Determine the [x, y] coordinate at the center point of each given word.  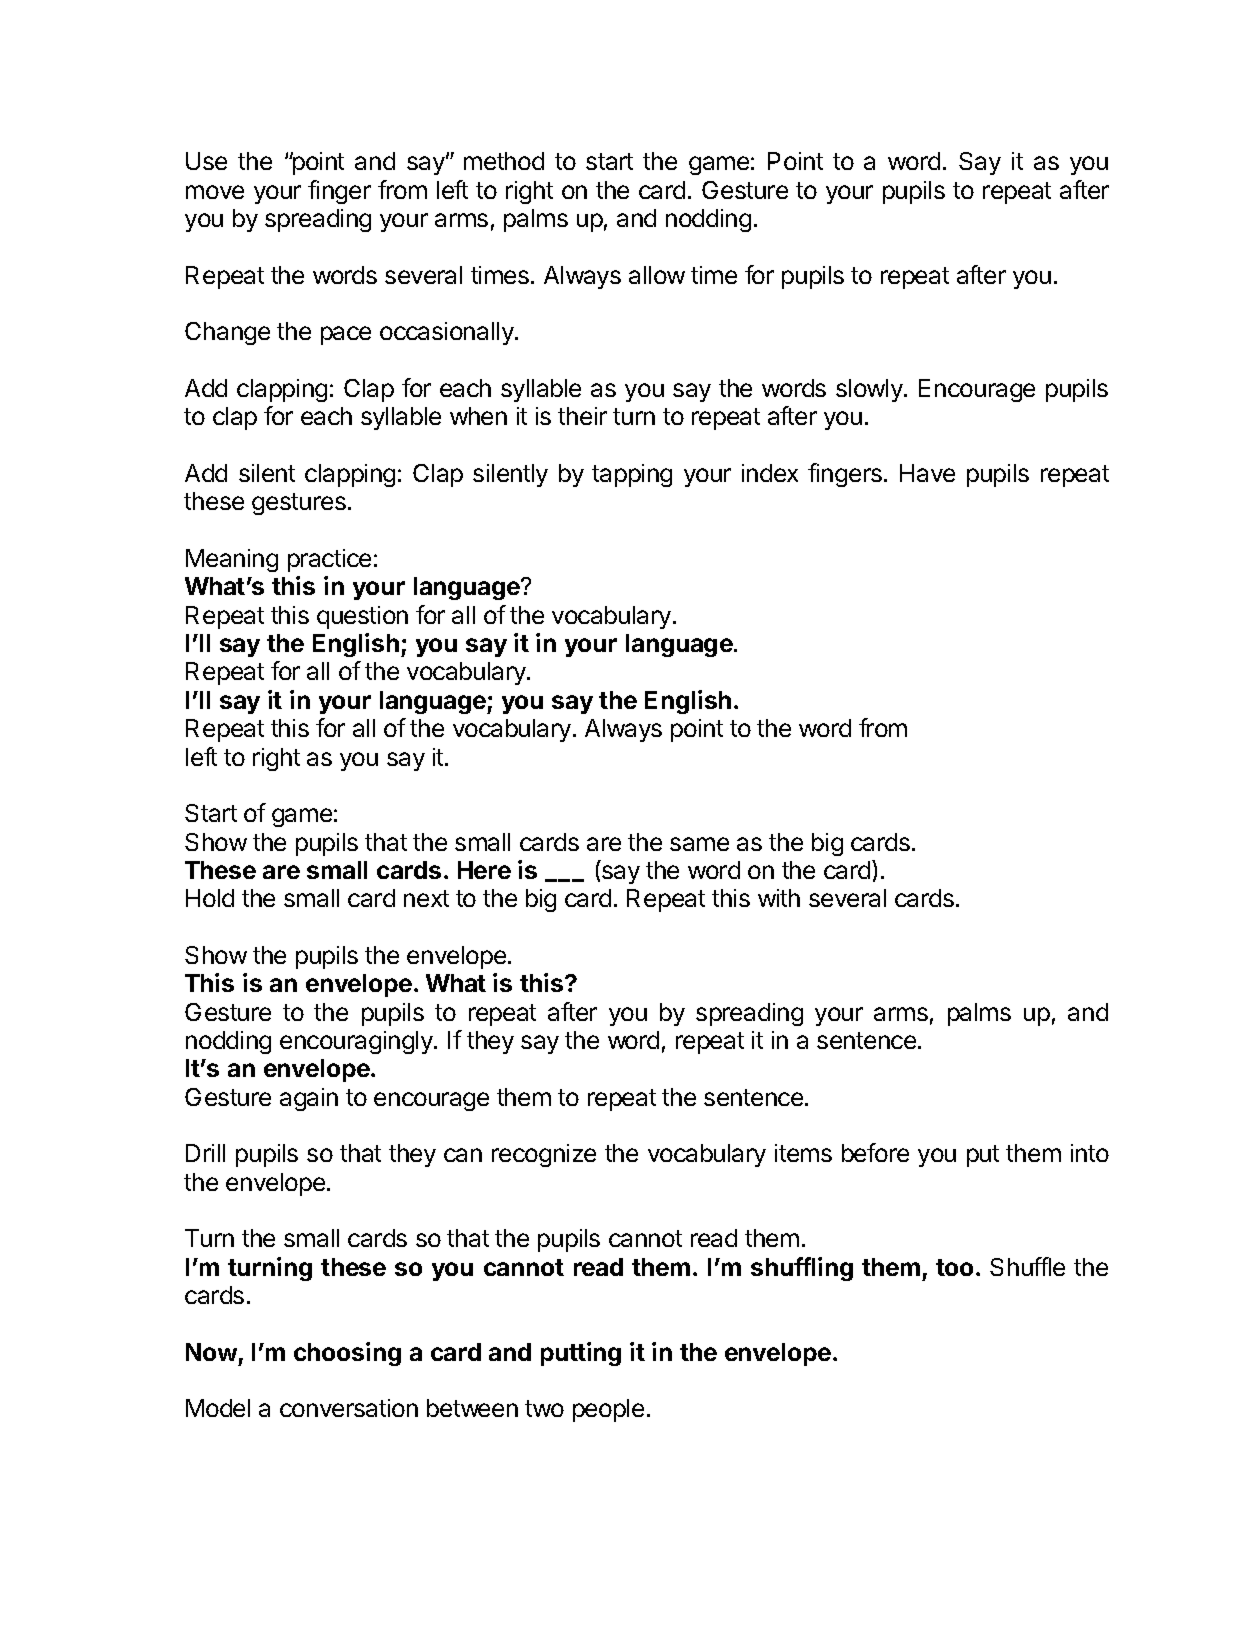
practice [329, 560]
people [608, 1410]
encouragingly [357, 1042]
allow [657, 275]
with [779, 898]
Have [927, 473]
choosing [347, 1354]
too [956, 1267]
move [215, 192]
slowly [870, 390]
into [1090, 1153]
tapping [632, 475]
